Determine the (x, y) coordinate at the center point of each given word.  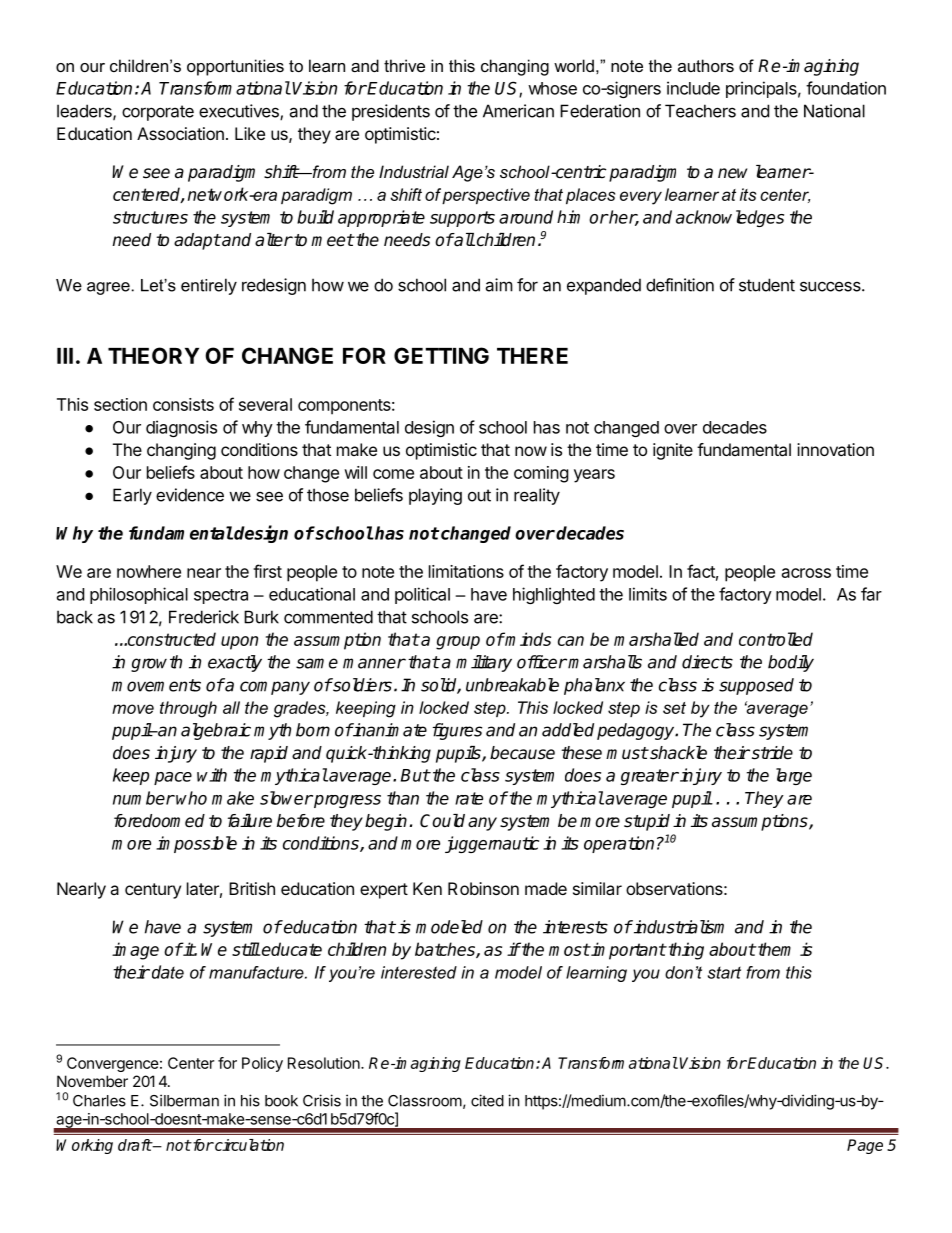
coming (541, 474)
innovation (835, 449)
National (834, 111)
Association (180, 133)
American (518, 111)
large (794, 776)
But (415, 775)
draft (135, 1145)
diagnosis (181, 428)
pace (173, 778)
